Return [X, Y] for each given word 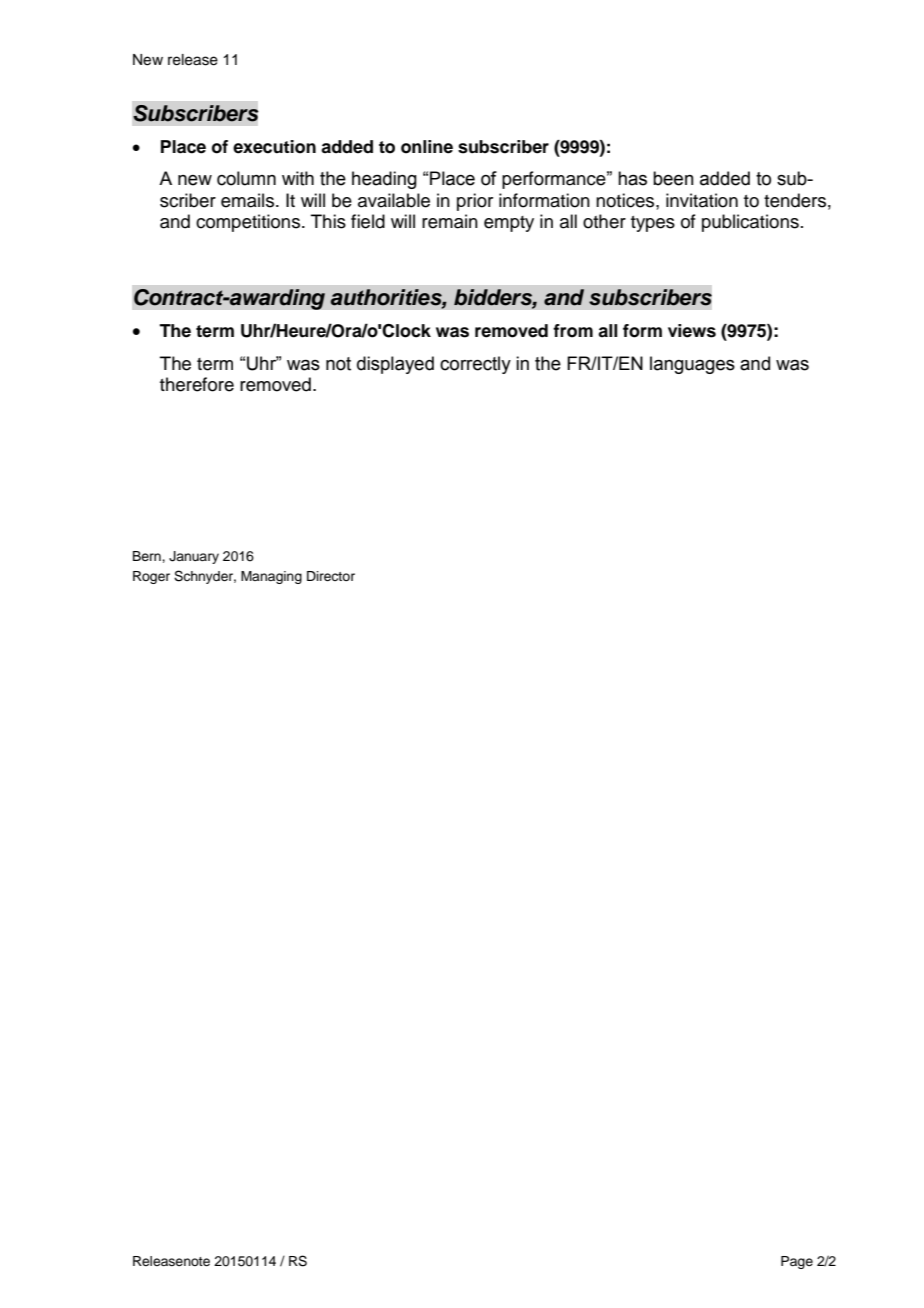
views [692, 331]
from [573, 331]
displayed [395, 365]
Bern [148, 556]
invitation [702, 200]
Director [331, 576]
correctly [475, 365]
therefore [197, 384]
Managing [271, 577]
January [194, 557]
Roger [151, 577]
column [246, 178]
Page [797, 1262]
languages [692, 365]
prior [475, 202]
